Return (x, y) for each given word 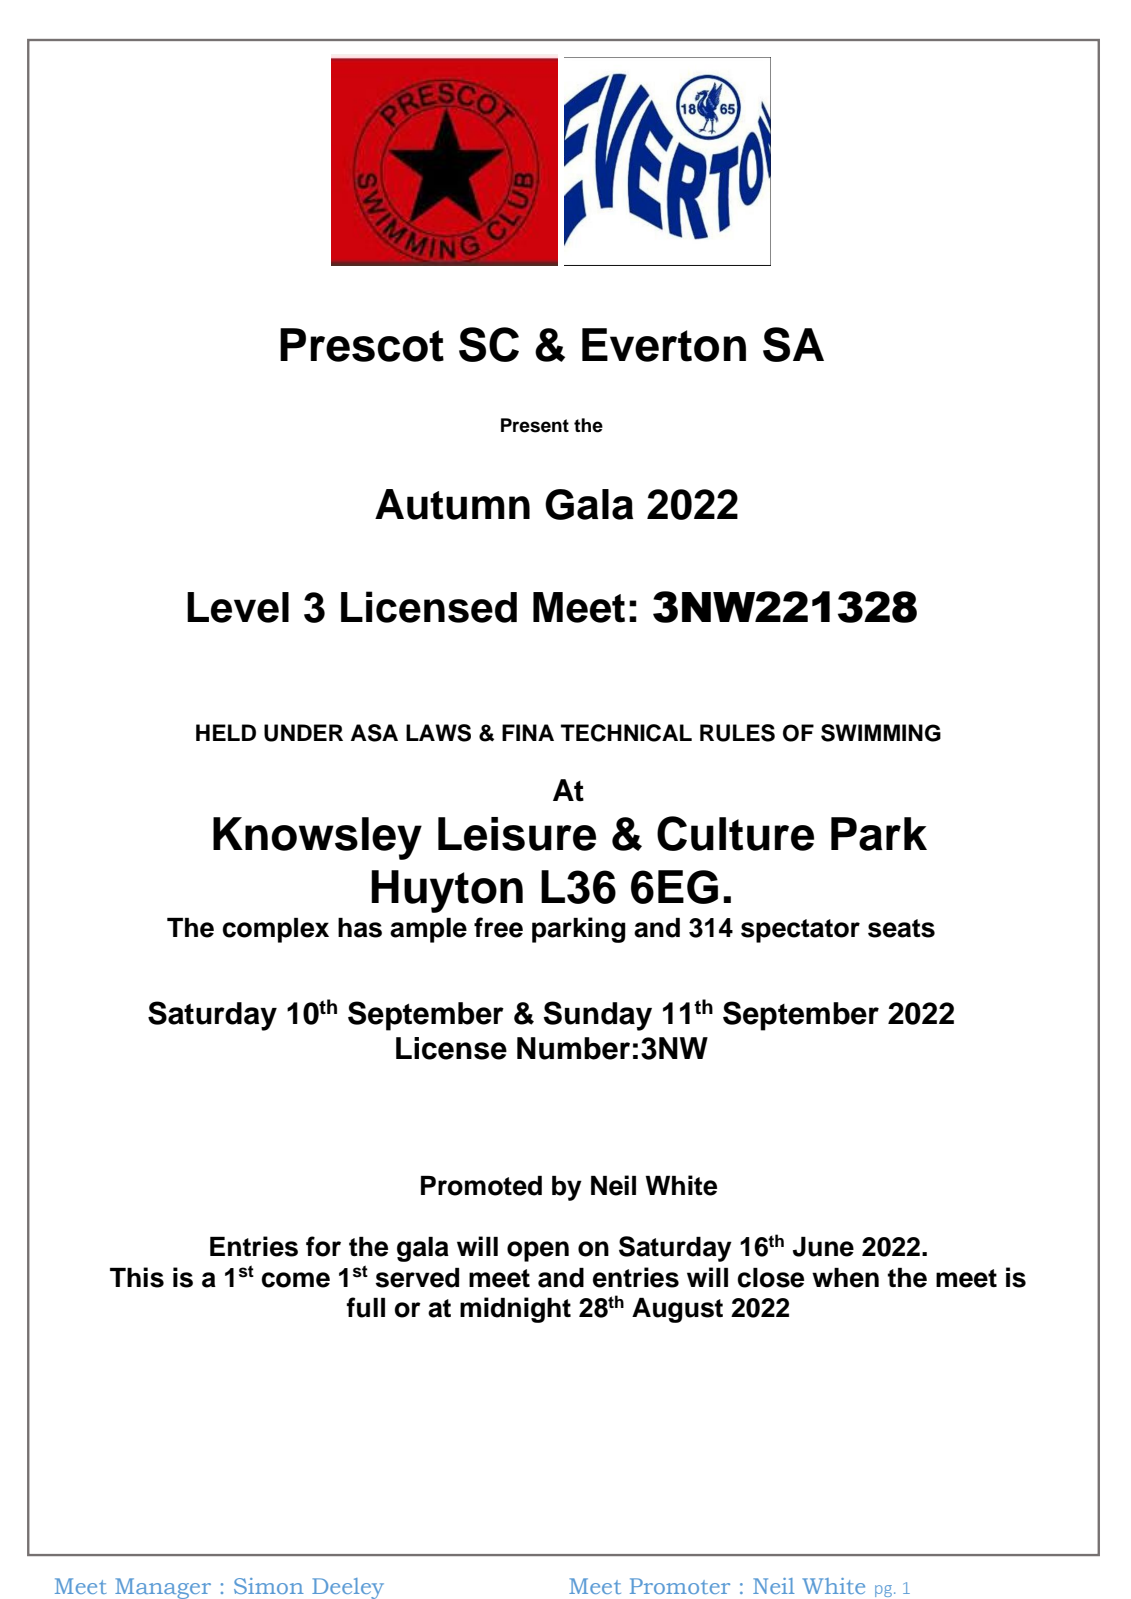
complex (275, 930)
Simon (269, 1586)
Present (535, 425)
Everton (664, 345)
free (498, 927)
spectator (800, 931)
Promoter (680, 1586)
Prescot (362, 345)
